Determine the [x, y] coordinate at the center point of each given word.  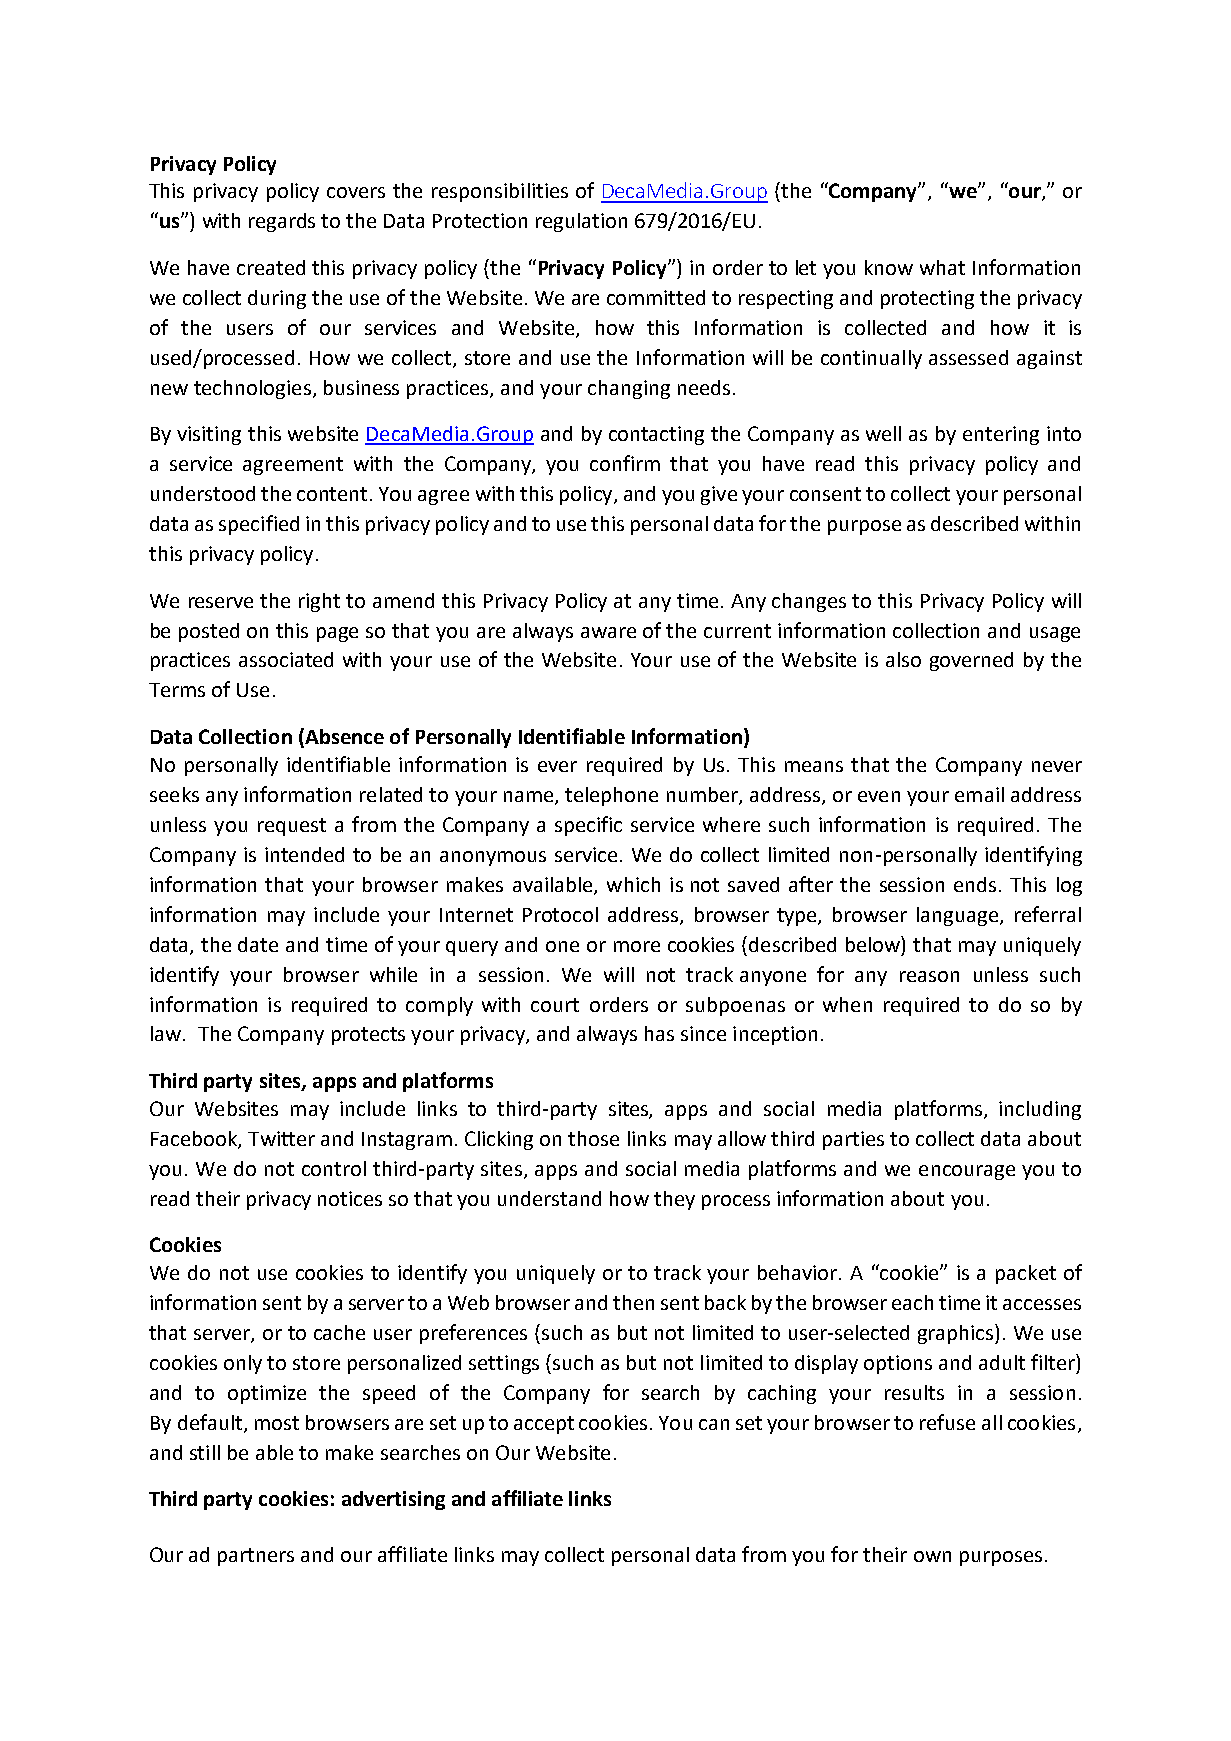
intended [304, 854]
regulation [581, 222]
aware [608, 632]
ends [975, 884]
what [942, 267]
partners [256, 1557]
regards [282, 222]
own [932, 1556]
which [633, 884]
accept [544, 1425]
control [334, 1168]
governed [971, 661]
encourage [967, 1172]
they [674, 1200]
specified [259, 525]
